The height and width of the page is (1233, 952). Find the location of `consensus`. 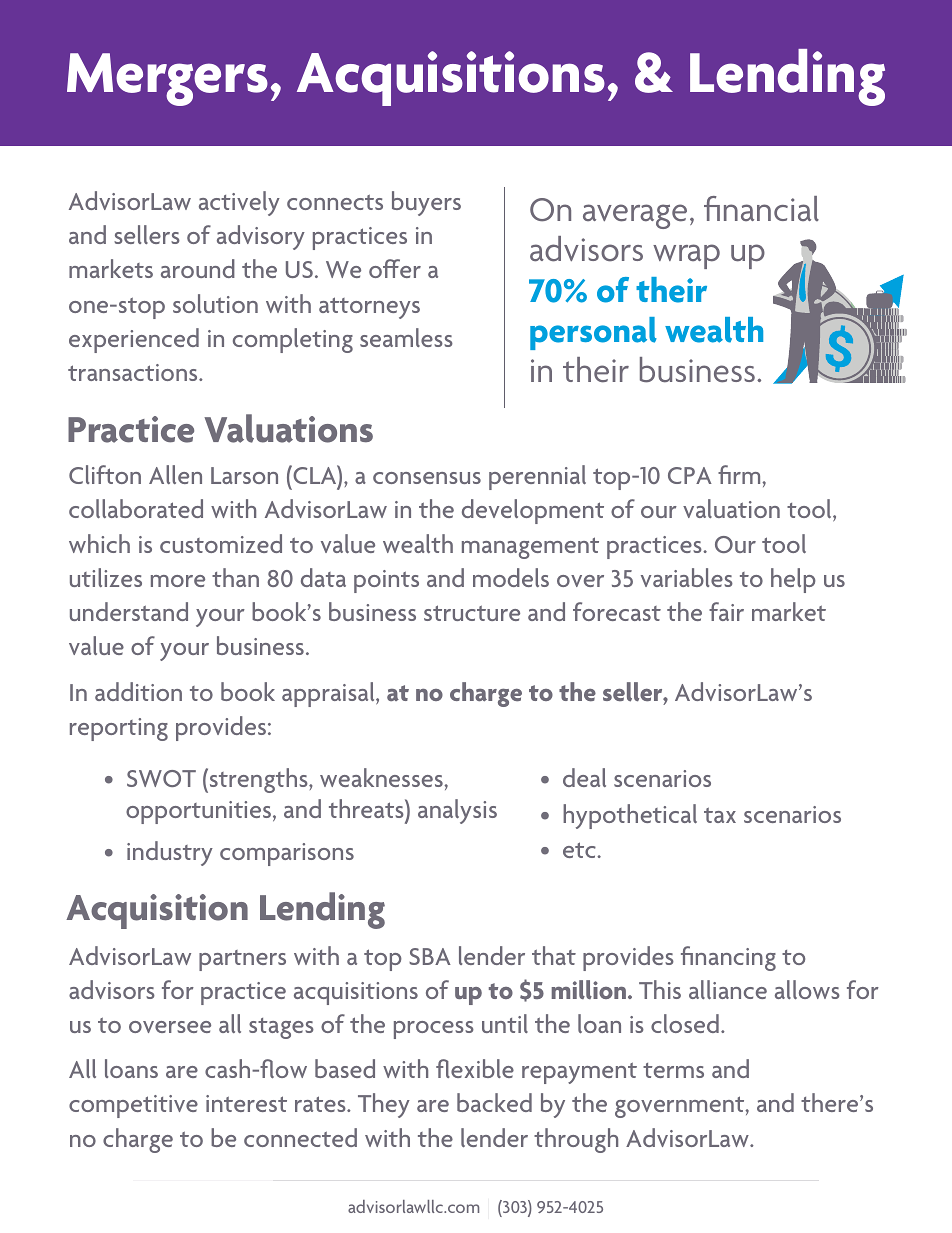

consensus is located at coordinates (427, 478).
